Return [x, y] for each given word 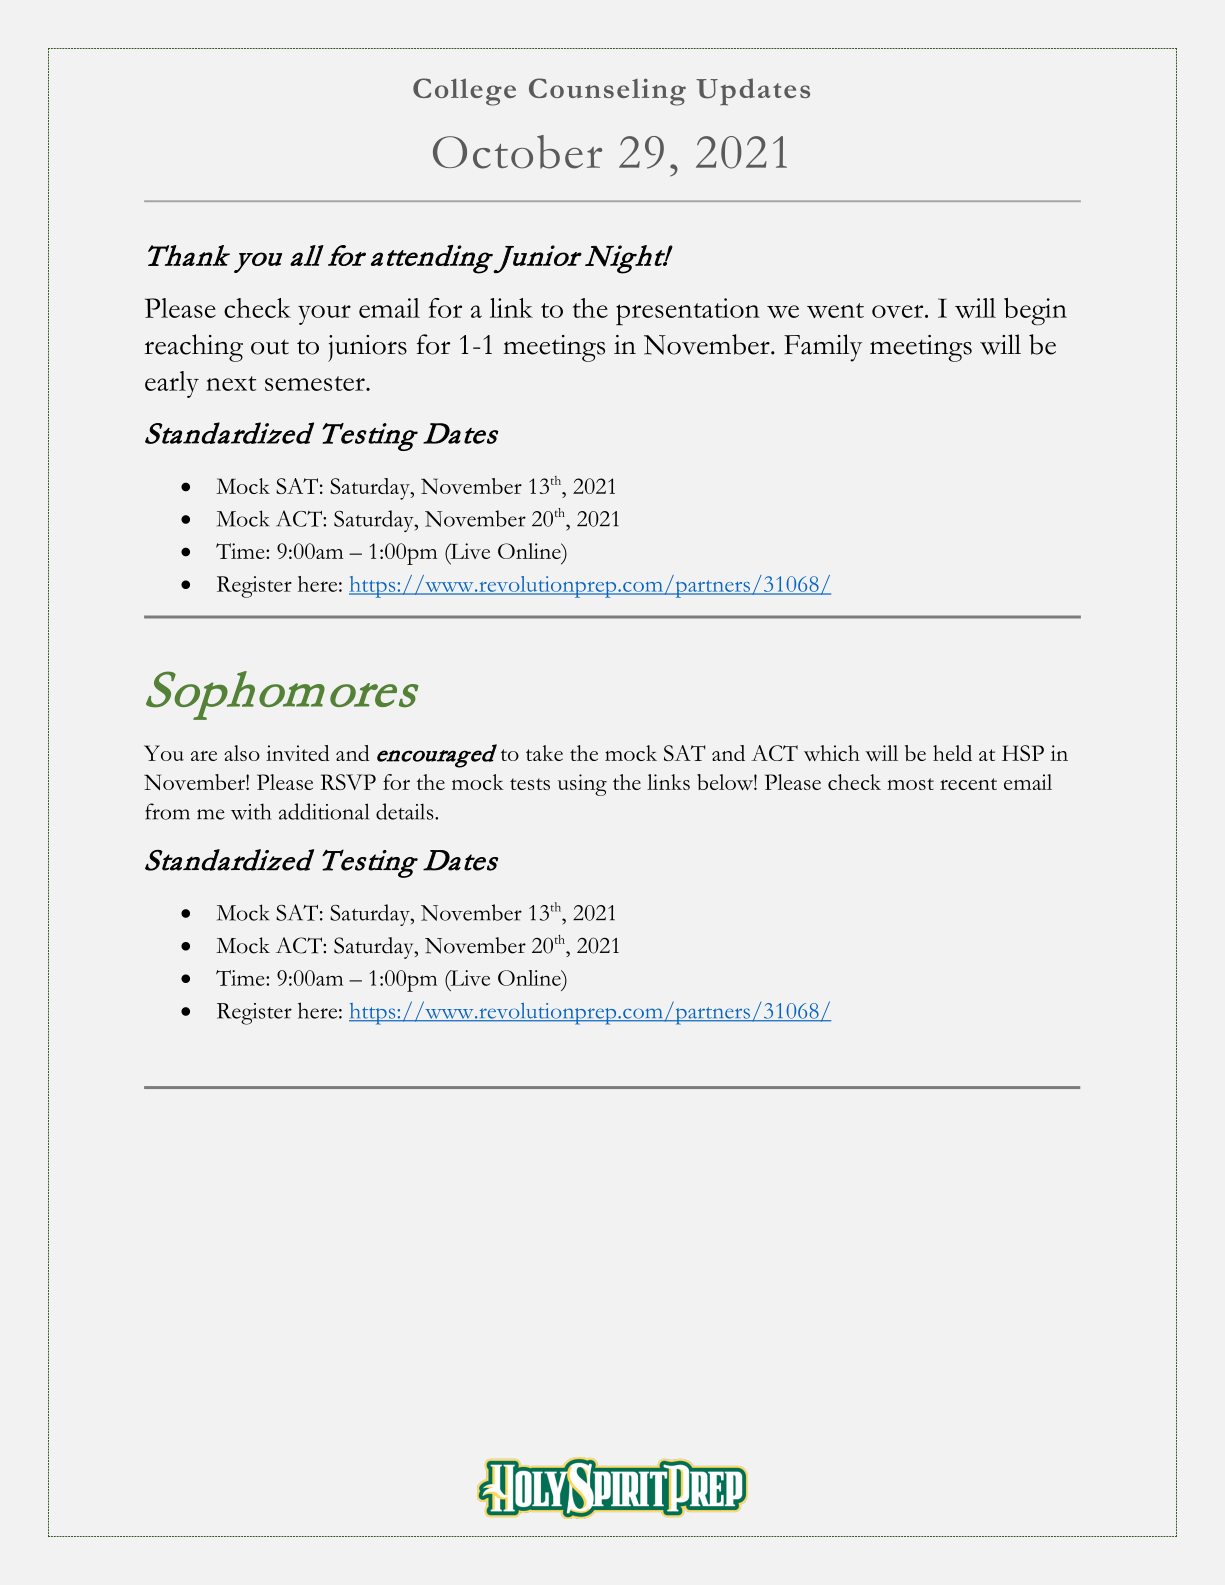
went [835, 310]
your [324, 315]
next [231, 383]
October [517, 152]
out [270, 347]
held [952, 753]
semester [316, 383]
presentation [688, 311]
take [544, 753]
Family [823, 348]
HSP [1023, 753]
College [464, 92]
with [251, 811]
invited [298, 753]
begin [1035, 312]
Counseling [607, 92]
